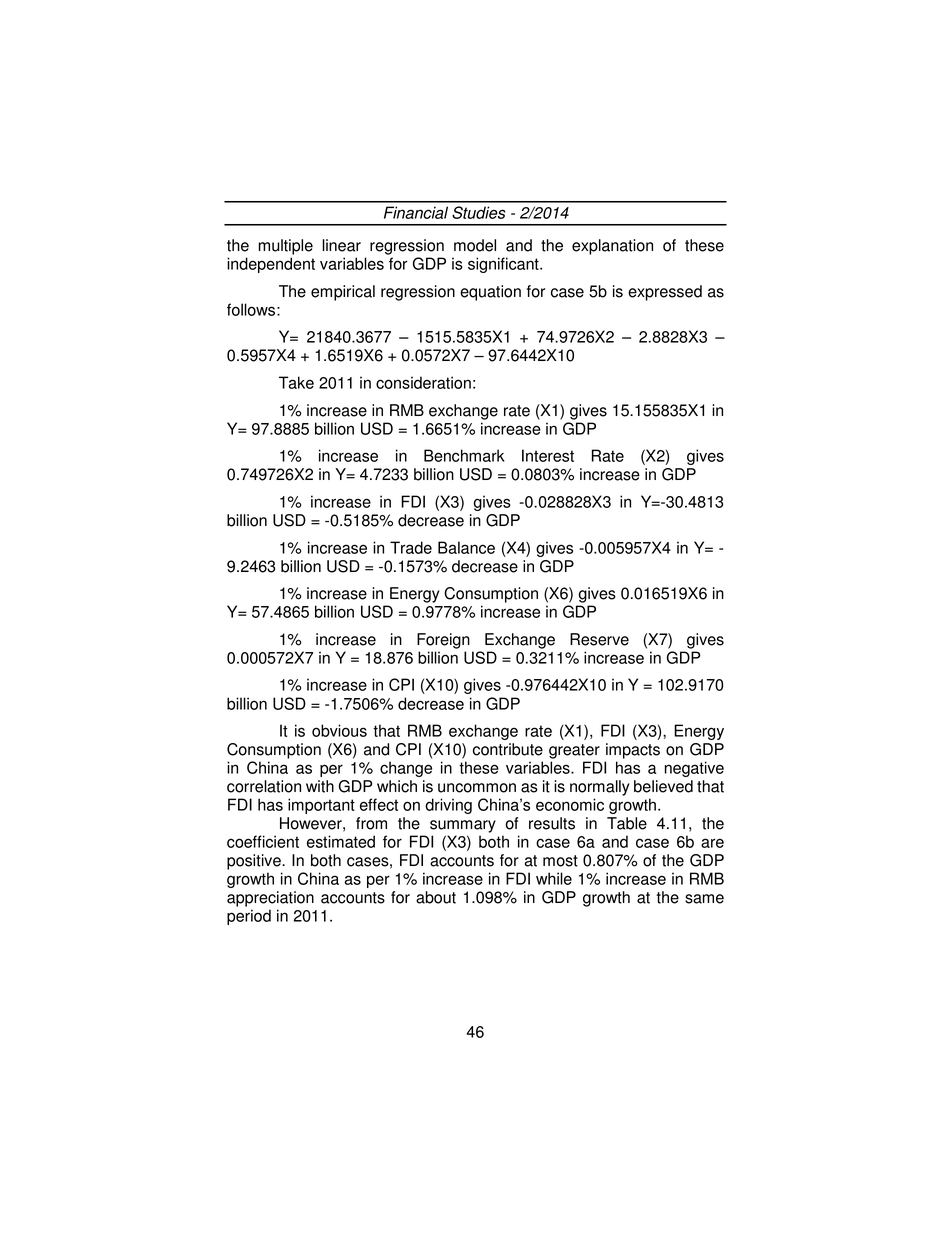 The height and width of the screenshot is (1233, 952). What do you see at coordinates (270, 899) in the screenshot?
I see `appreciation` at bounding box center [270, 899].
